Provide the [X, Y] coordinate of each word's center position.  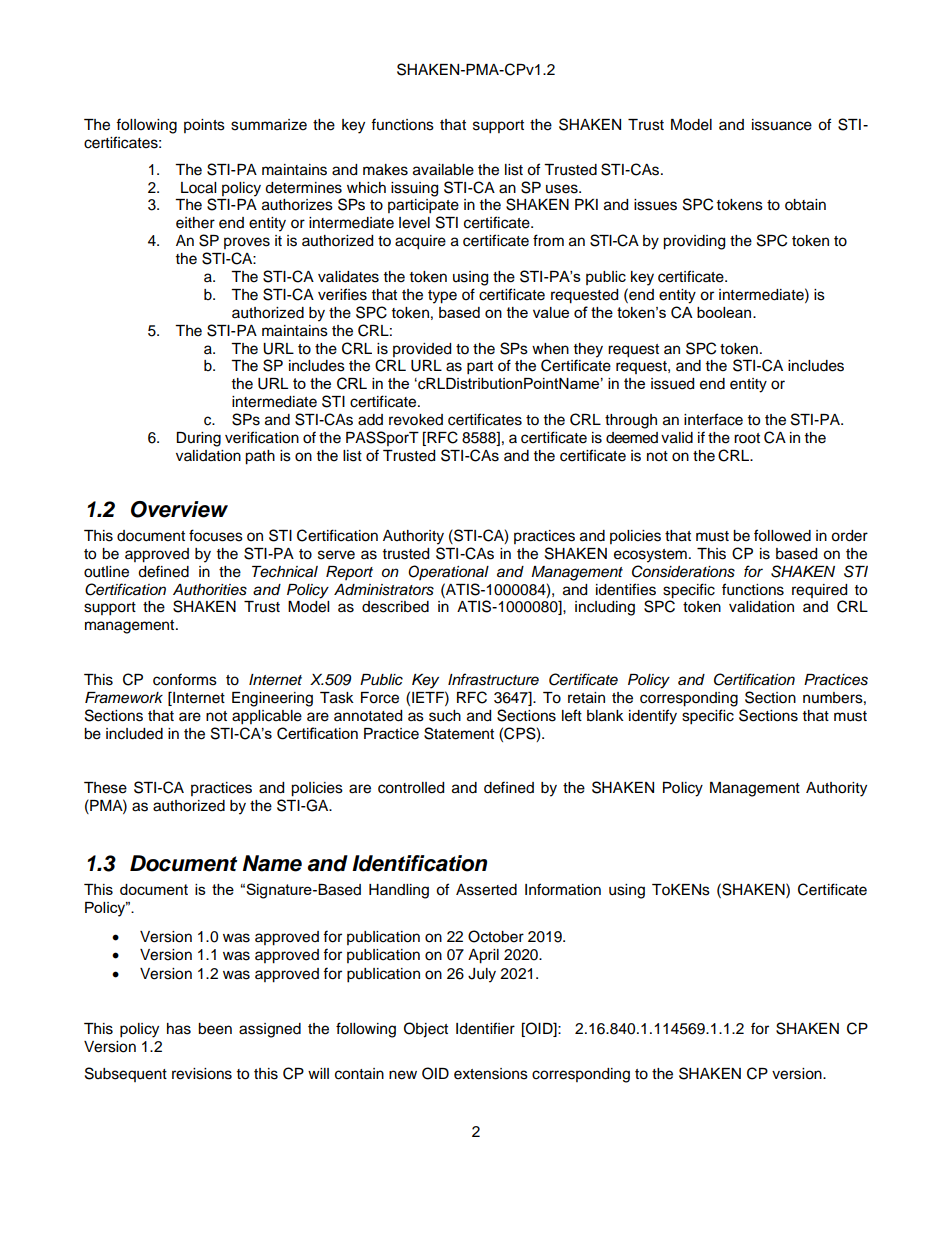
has [179, 1029]
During [198, 439]
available [443, 170]
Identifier [485, 1028]
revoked [416, 420]
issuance [782, 125]
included [134, 734]
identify [653, 717]
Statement [459, 733]
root [747, 438]
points [204, 126]
